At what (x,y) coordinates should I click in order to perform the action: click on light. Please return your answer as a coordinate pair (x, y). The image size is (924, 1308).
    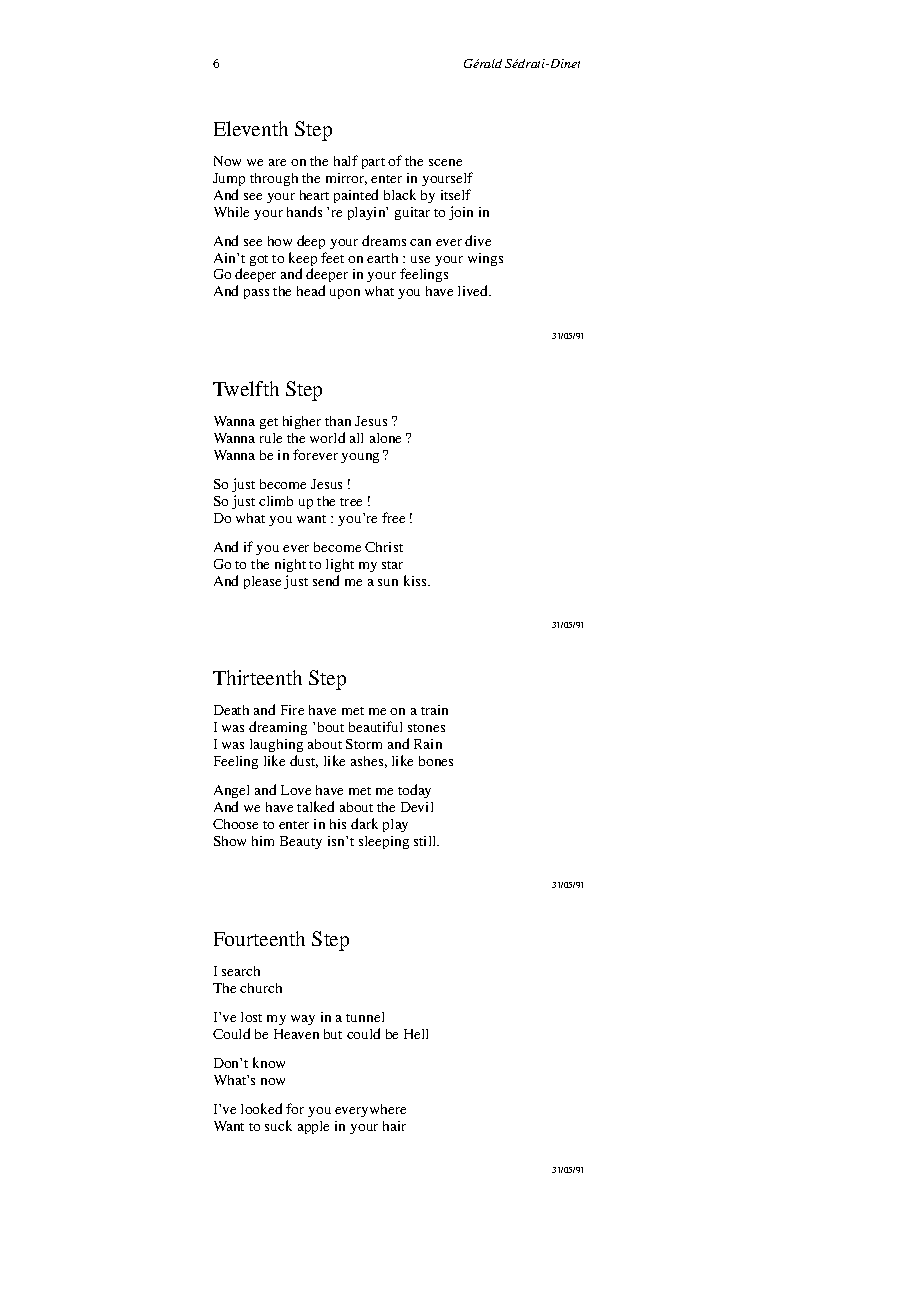
    Looking at the image, I should click on (340, 565).
